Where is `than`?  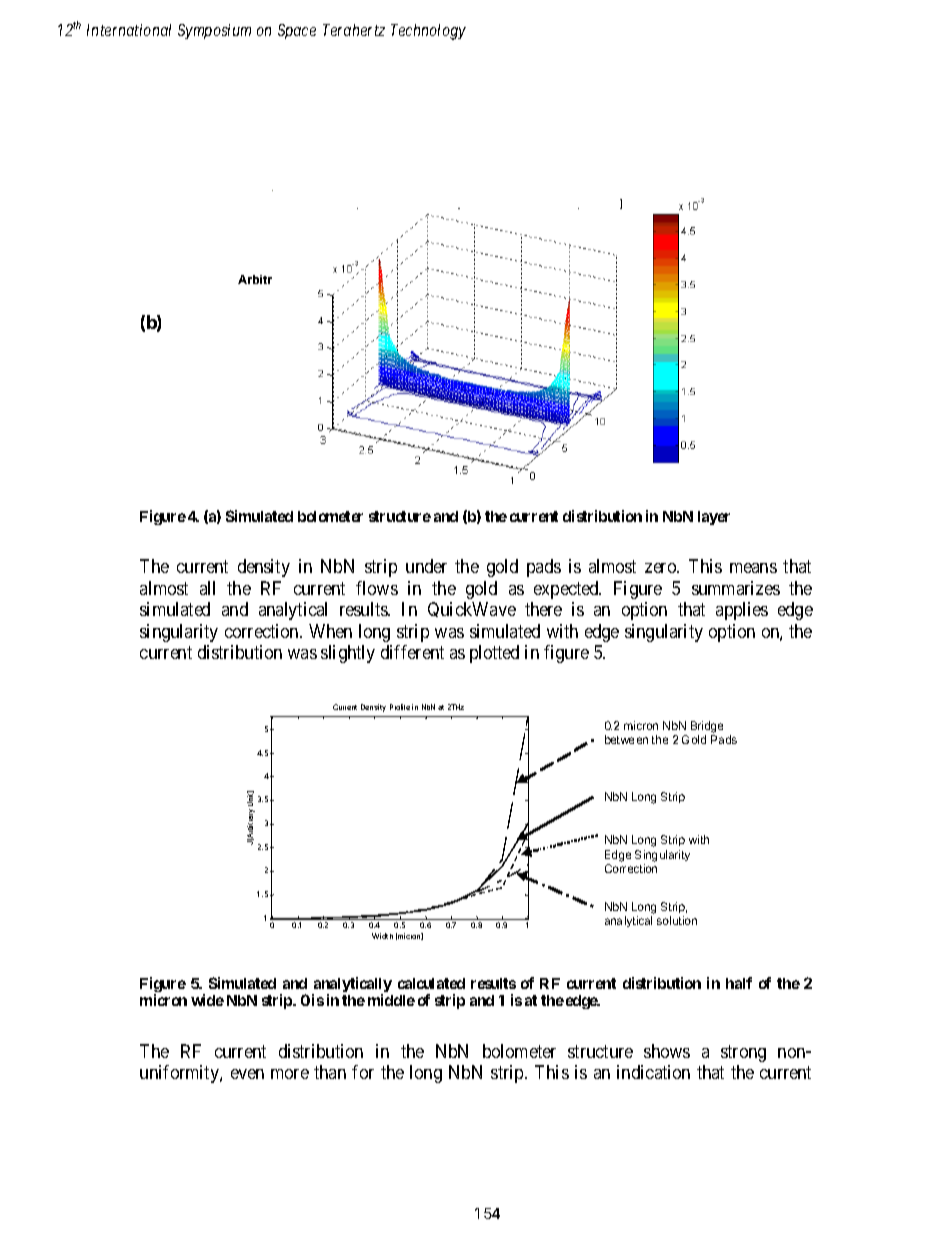 than is located at coordinates (330, 1072).
